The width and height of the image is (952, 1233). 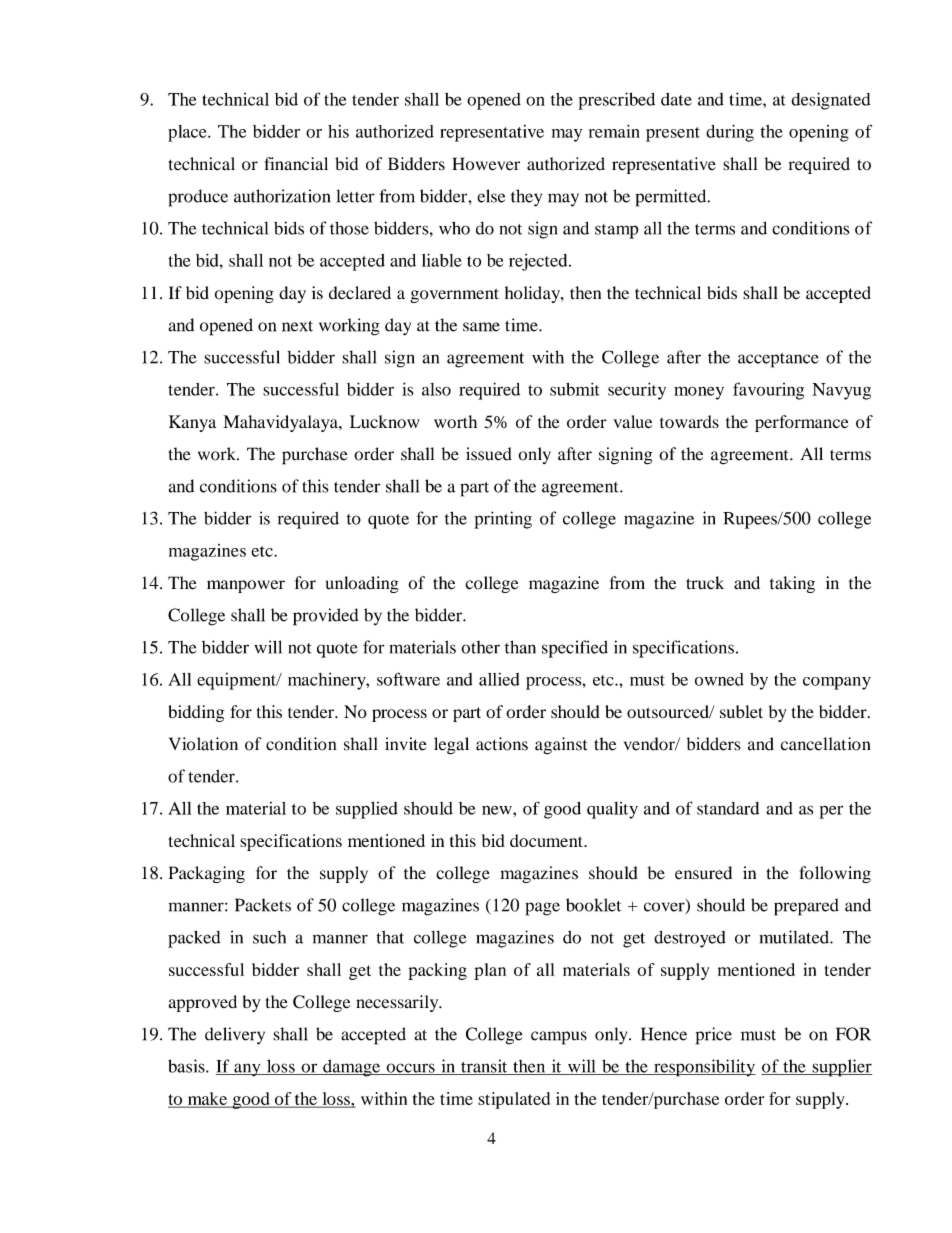 I want to click on taking, so click(x=792, y=584).
